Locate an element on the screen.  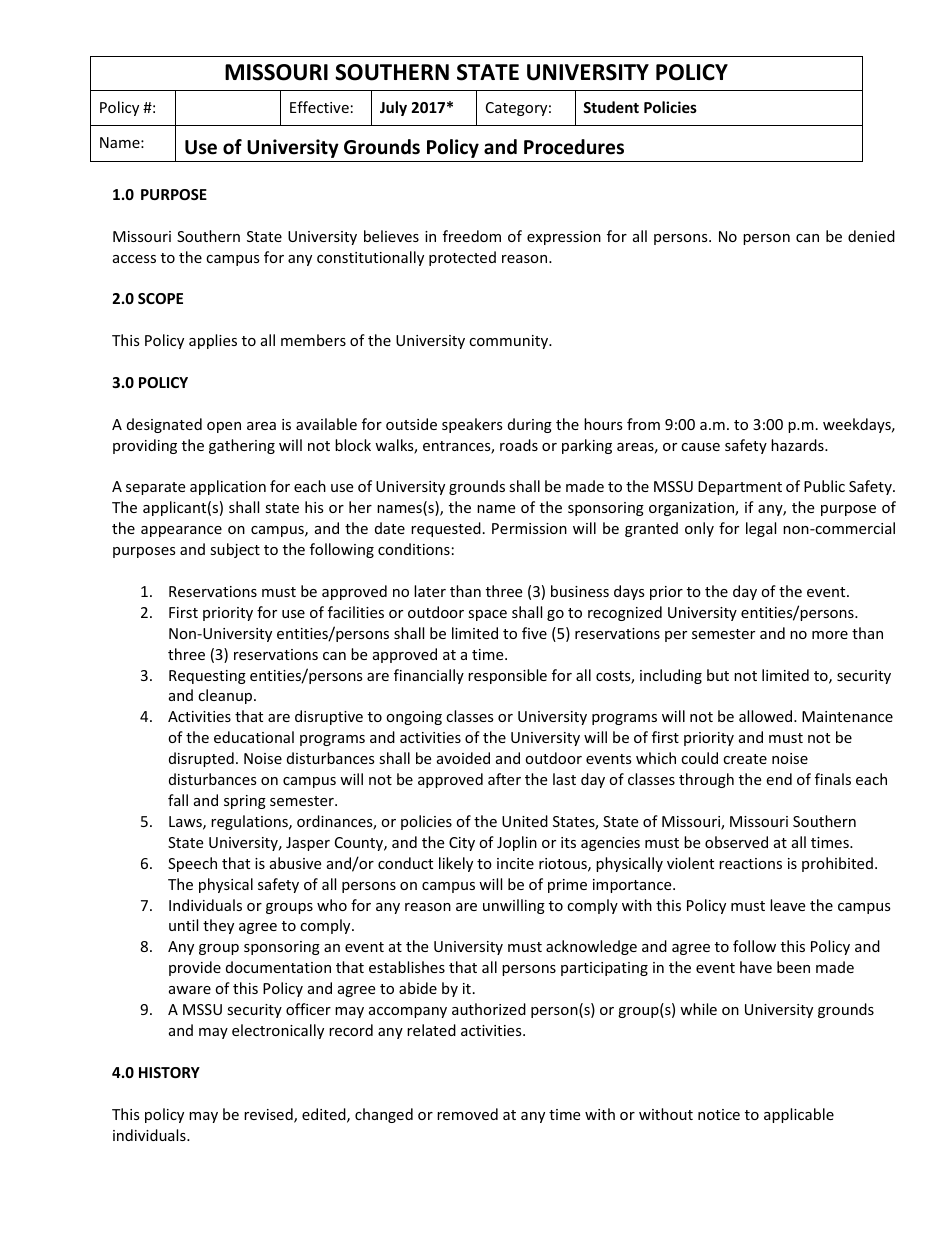
Effective is located at coordinates (319, 107).
